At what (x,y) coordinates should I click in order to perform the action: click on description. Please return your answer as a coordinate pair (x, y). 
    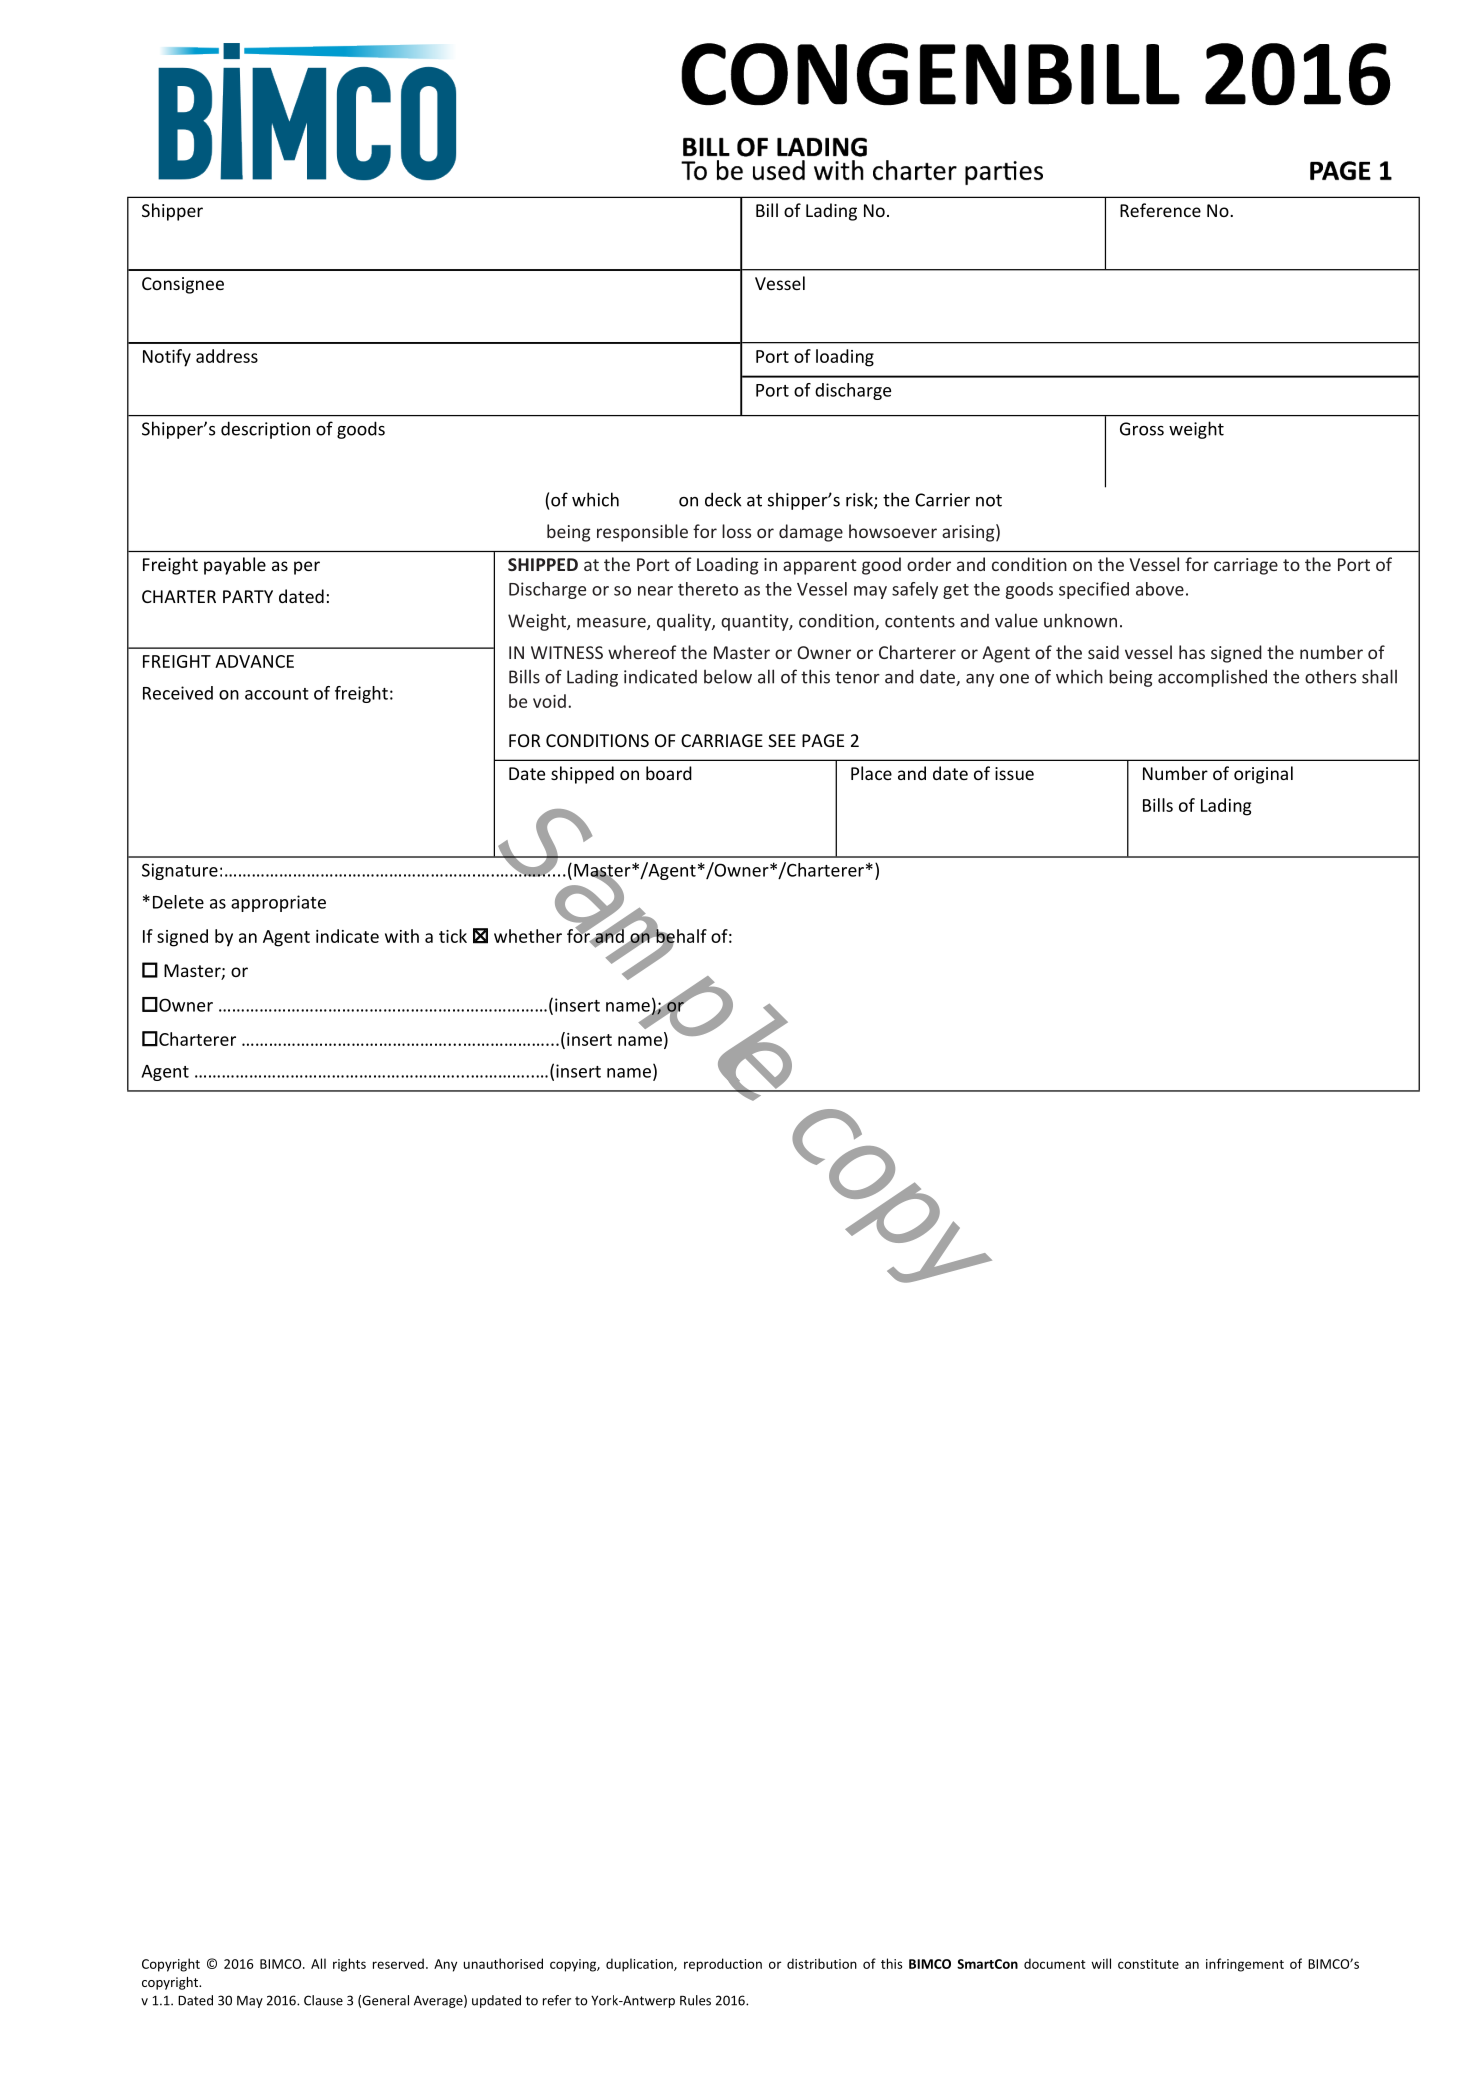
    Looking at the image, I should click on (265, 430).
